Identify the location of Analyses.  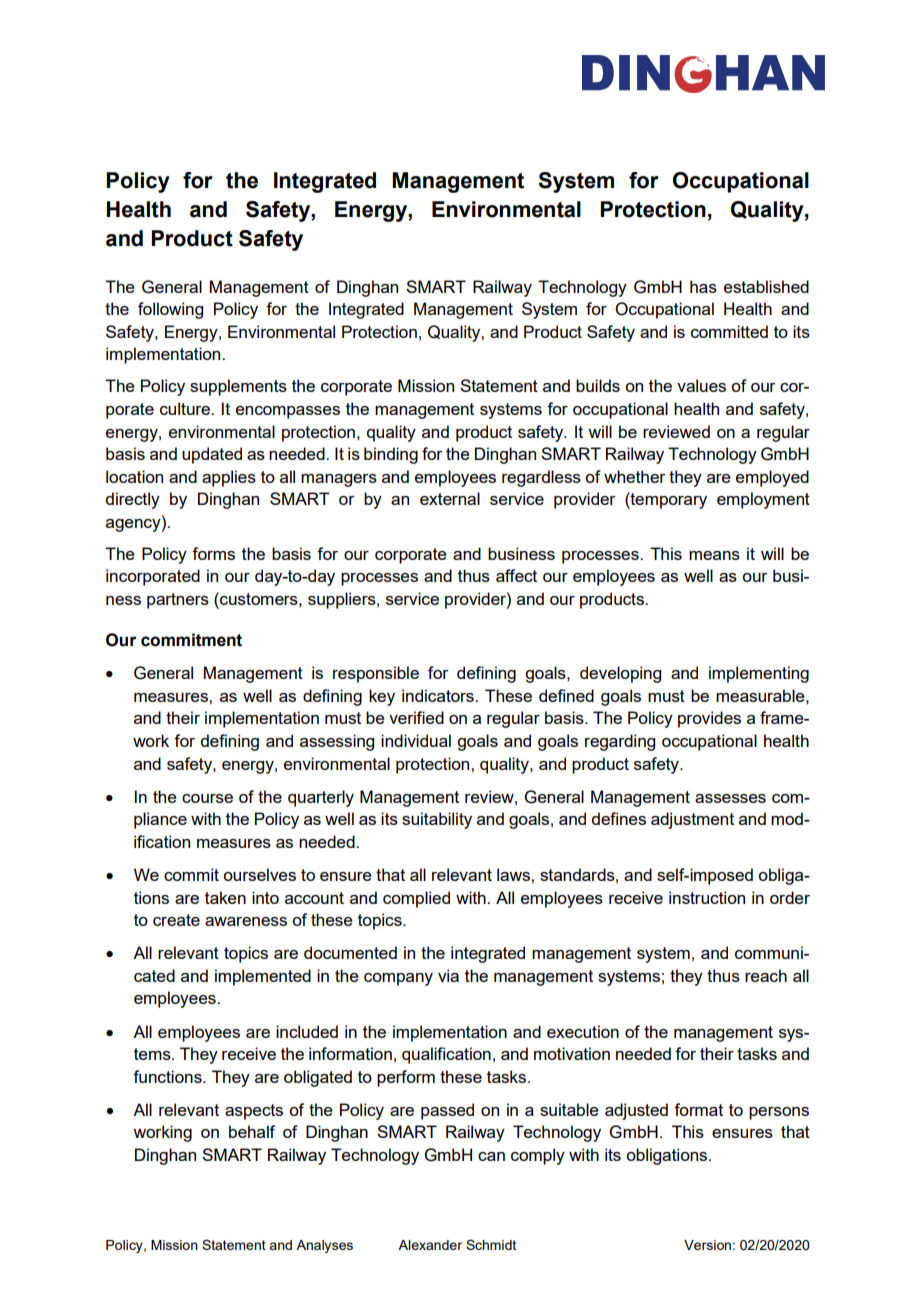
(324, 1246).
